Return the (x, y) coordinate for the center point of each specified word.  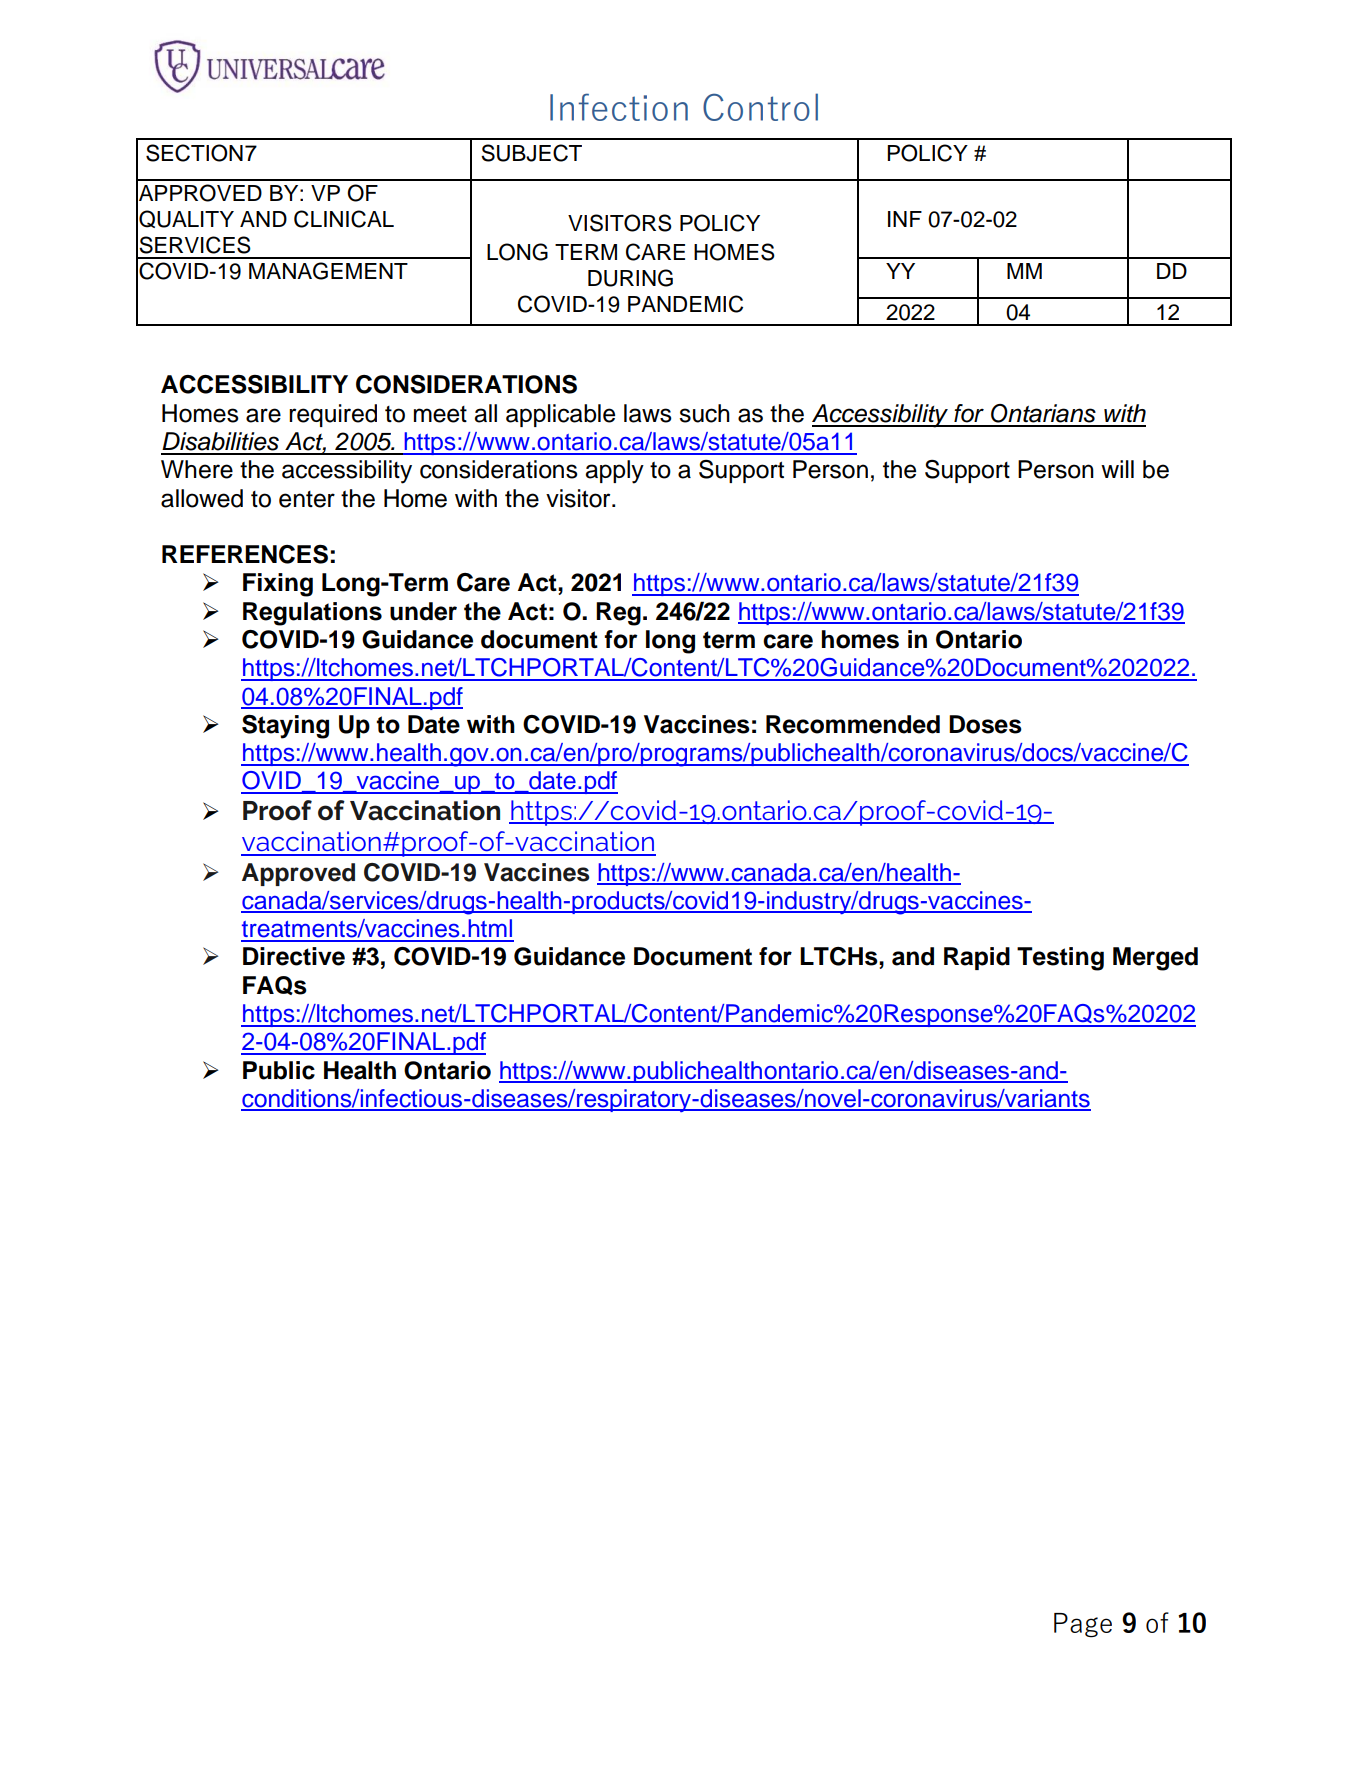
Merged (1155, 959)
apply (614, 472)
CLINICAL (344, 219)
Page (1083, 1625)
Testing (1060, 959)
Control (760, 107)
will (1117, 469)
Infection (619, 107)
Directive (294, 956)
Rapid (977, 958)
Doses (985, 724)
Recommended (853, 724)
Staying (285, 727)
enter (307, 499)
